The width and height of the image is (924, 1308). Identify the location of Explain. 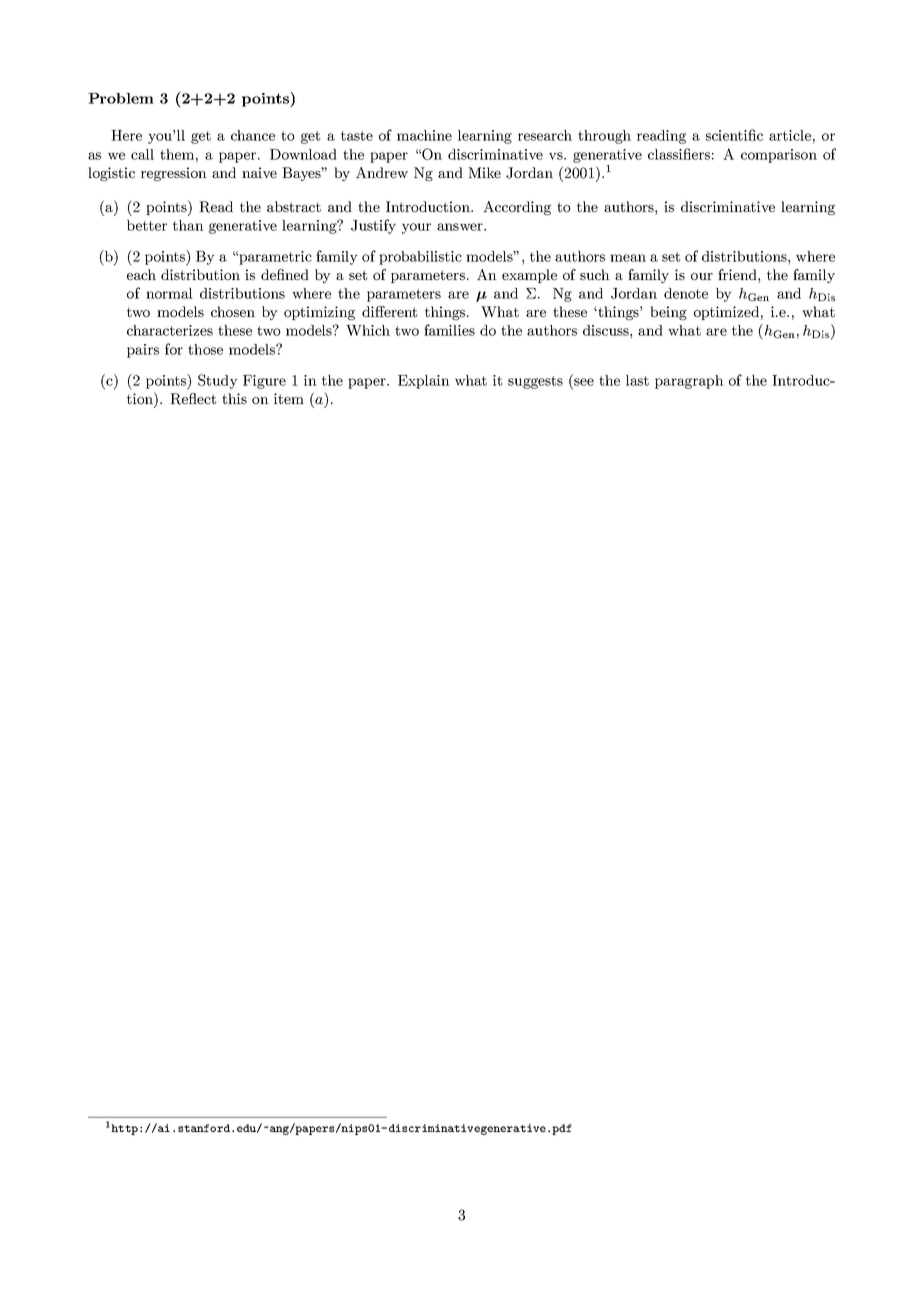
(424, 382).
